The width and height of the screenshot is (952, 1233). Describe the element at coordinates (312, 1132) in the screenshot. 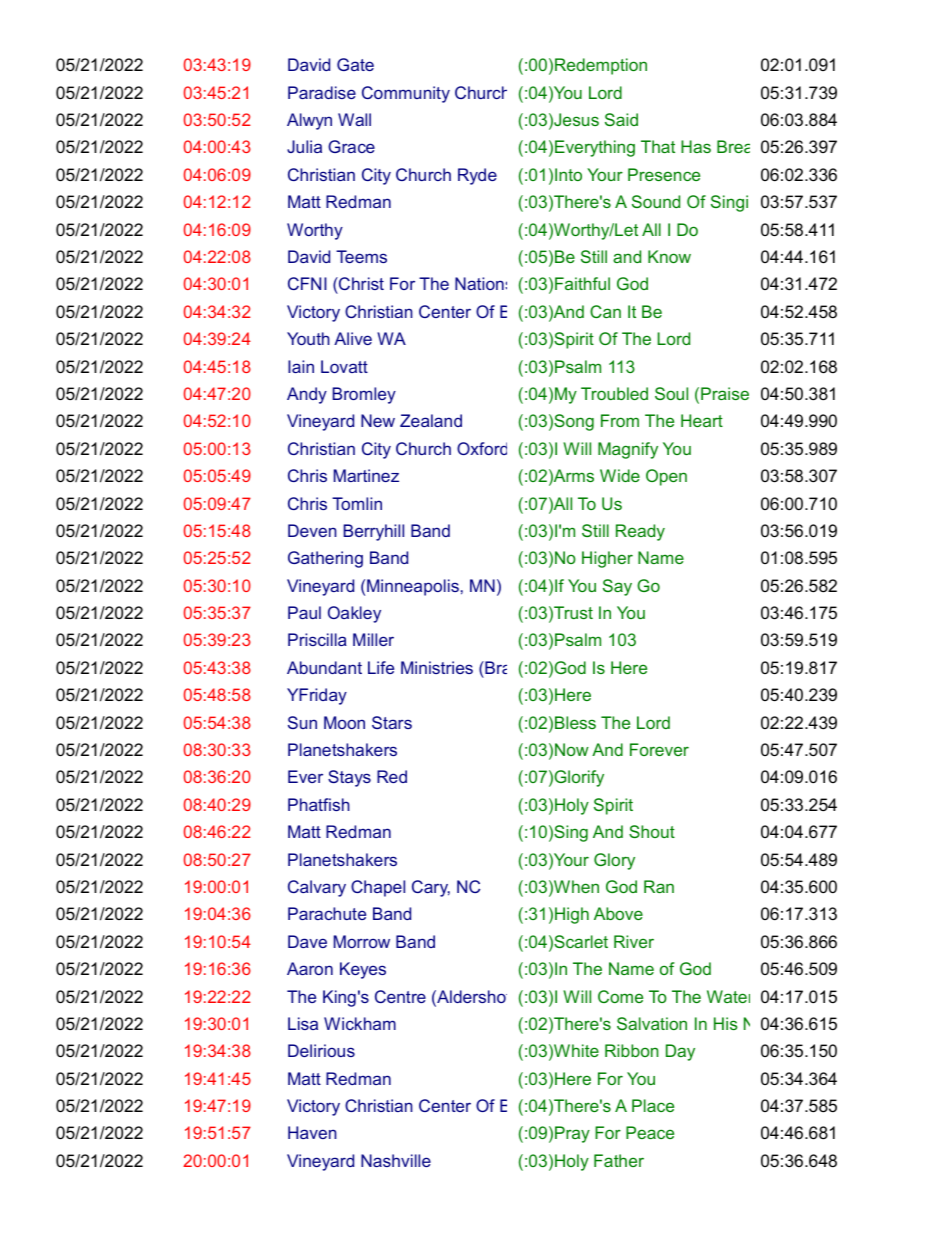

I see `Haven` at that location.
